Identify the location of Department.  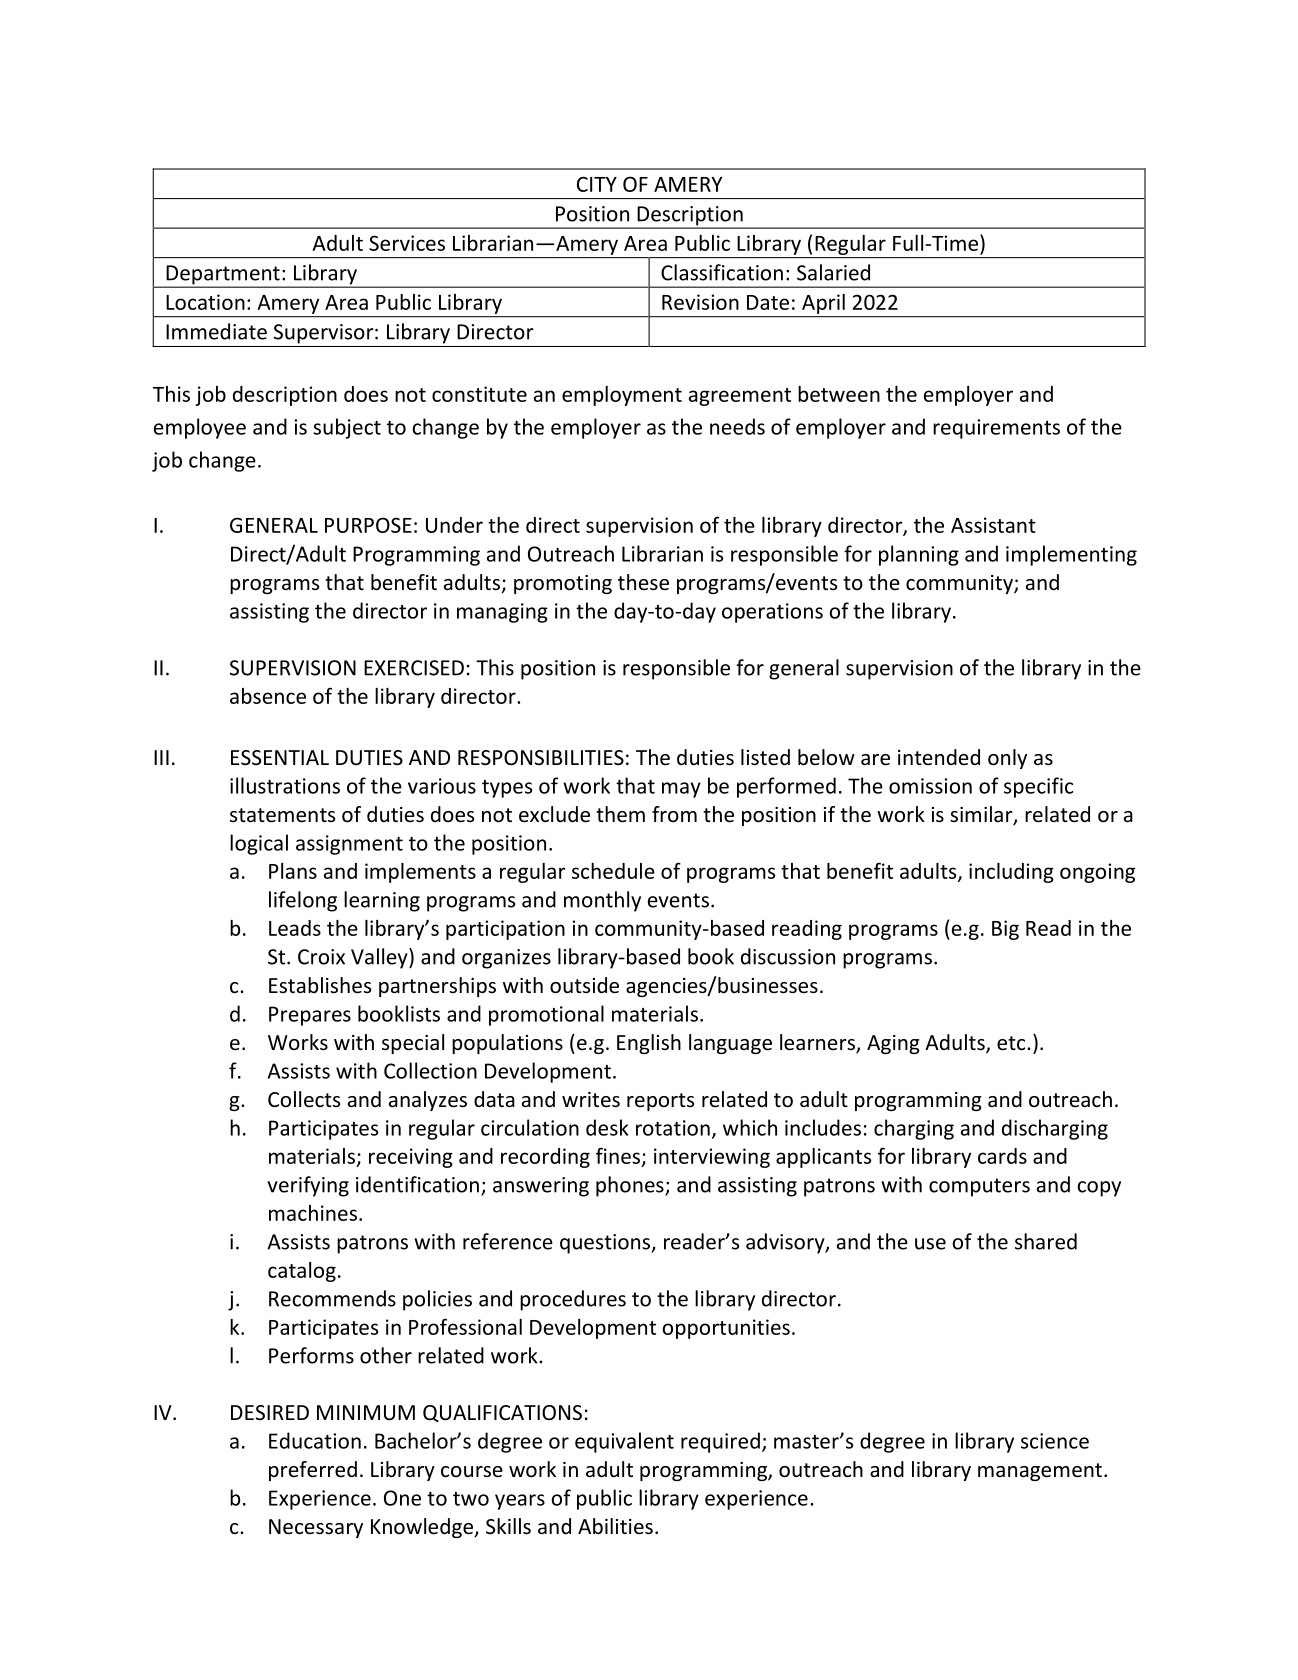
(223, 276).
